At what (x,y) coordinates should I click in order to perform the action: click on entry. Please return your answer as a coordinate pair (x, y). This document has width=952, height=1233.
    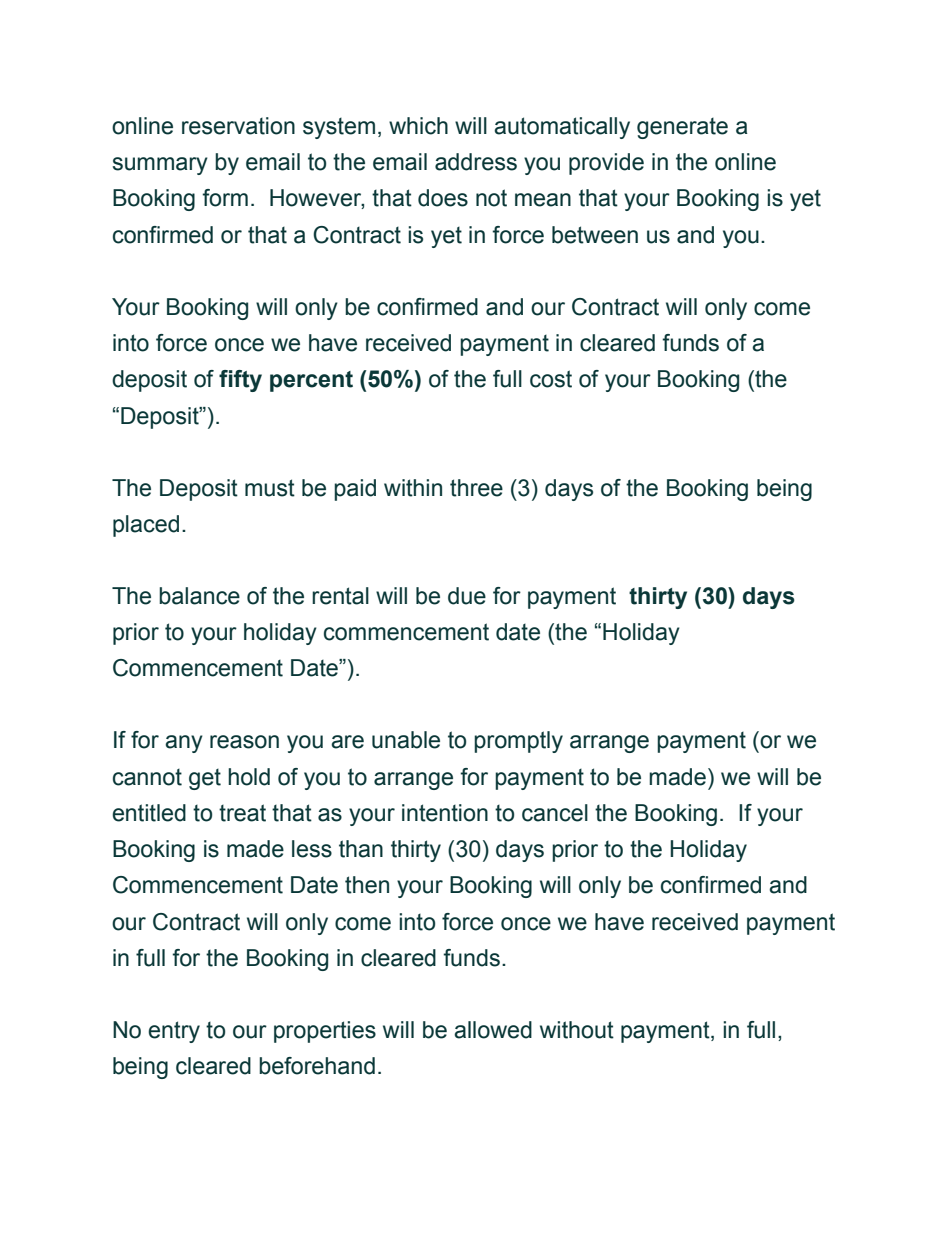
    Looking at the image, I should click on (174, 1032).
